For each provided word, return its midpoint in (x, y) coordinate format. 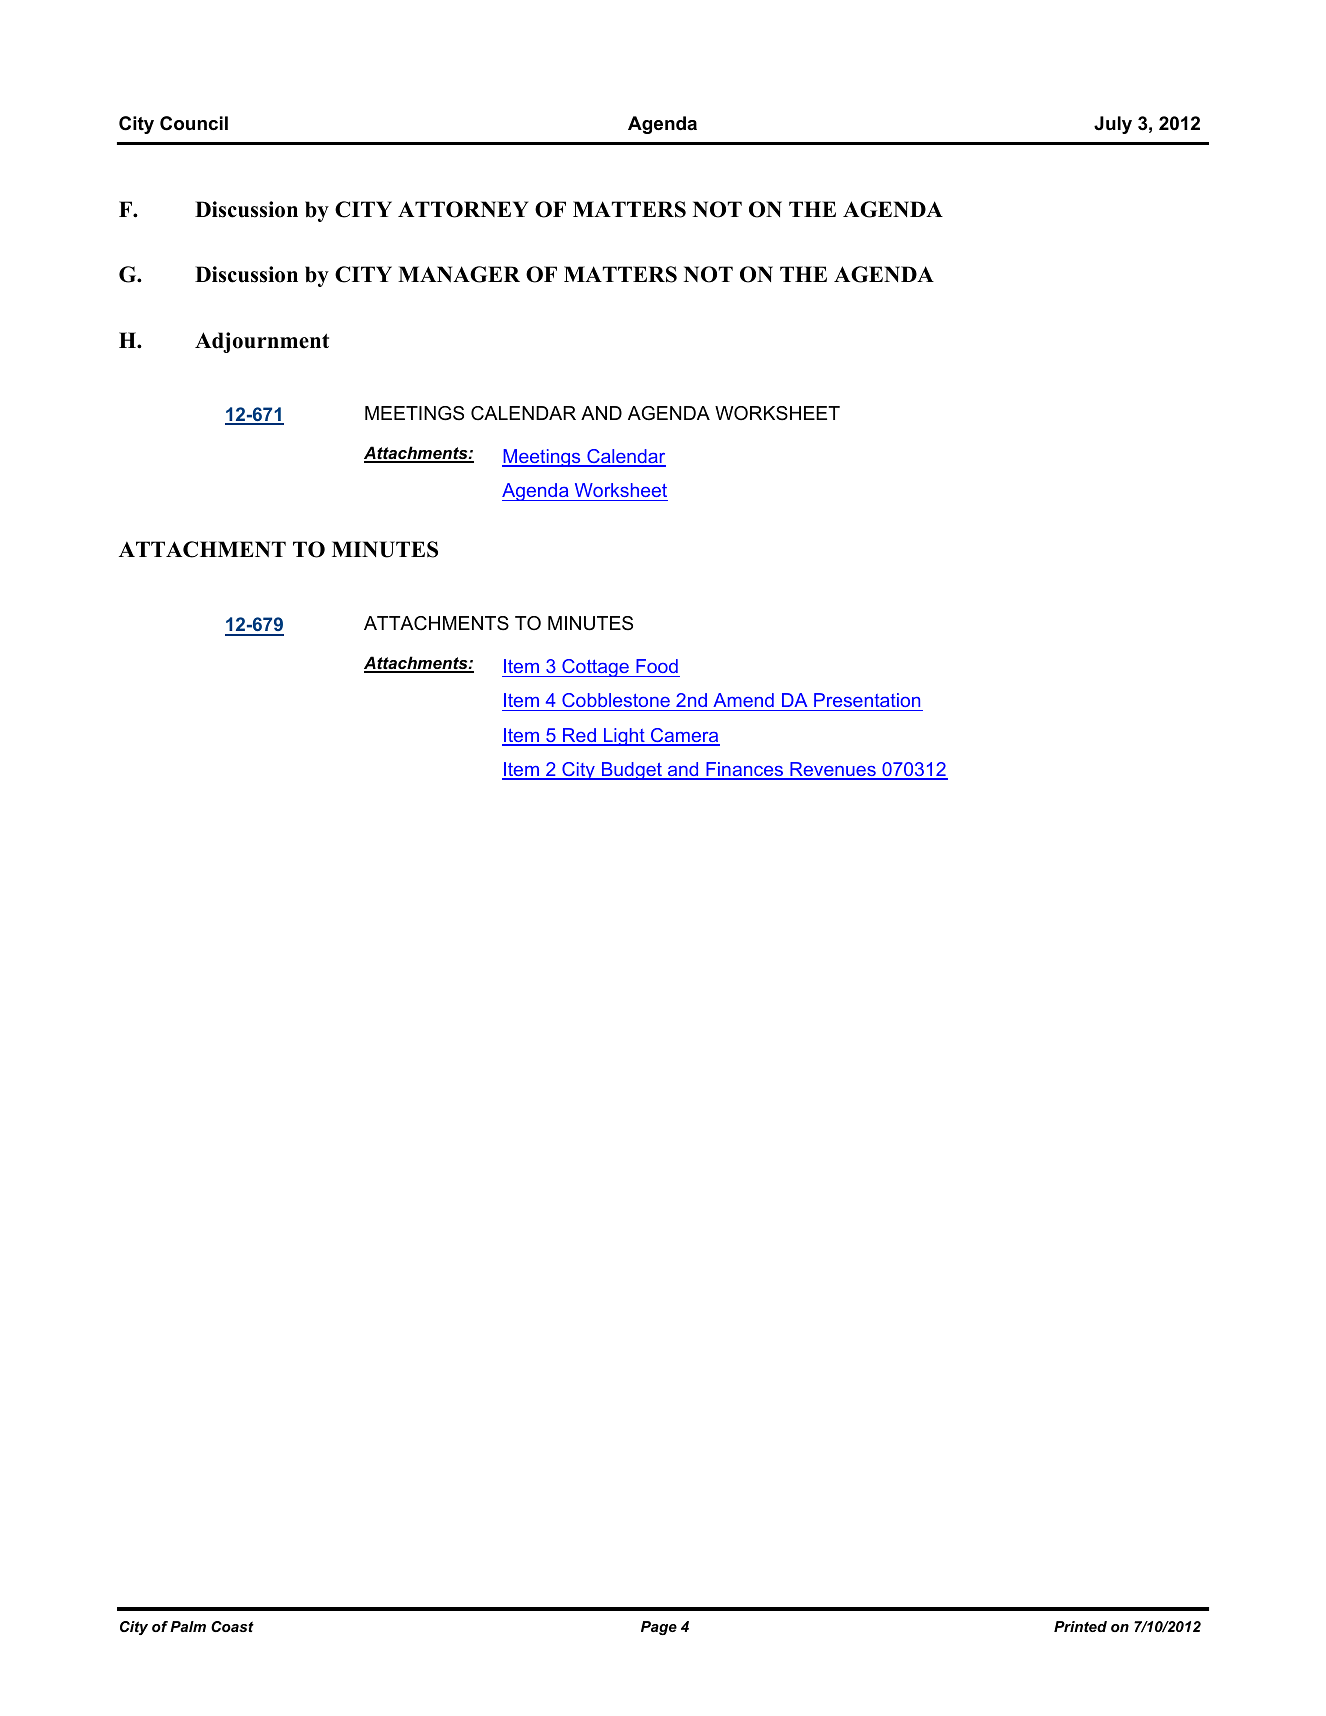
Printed (1080, 1626)
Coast (232, 1626)
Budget (631, 771)
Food (657, 666)
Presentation (867, 702)
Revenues (833, 770)
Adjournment (262, 342)
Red (579, 736)
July (1113, 125)
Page (659, 1628)
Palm (188, 1626)
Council (194, 123)
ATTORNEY (463, 209)
